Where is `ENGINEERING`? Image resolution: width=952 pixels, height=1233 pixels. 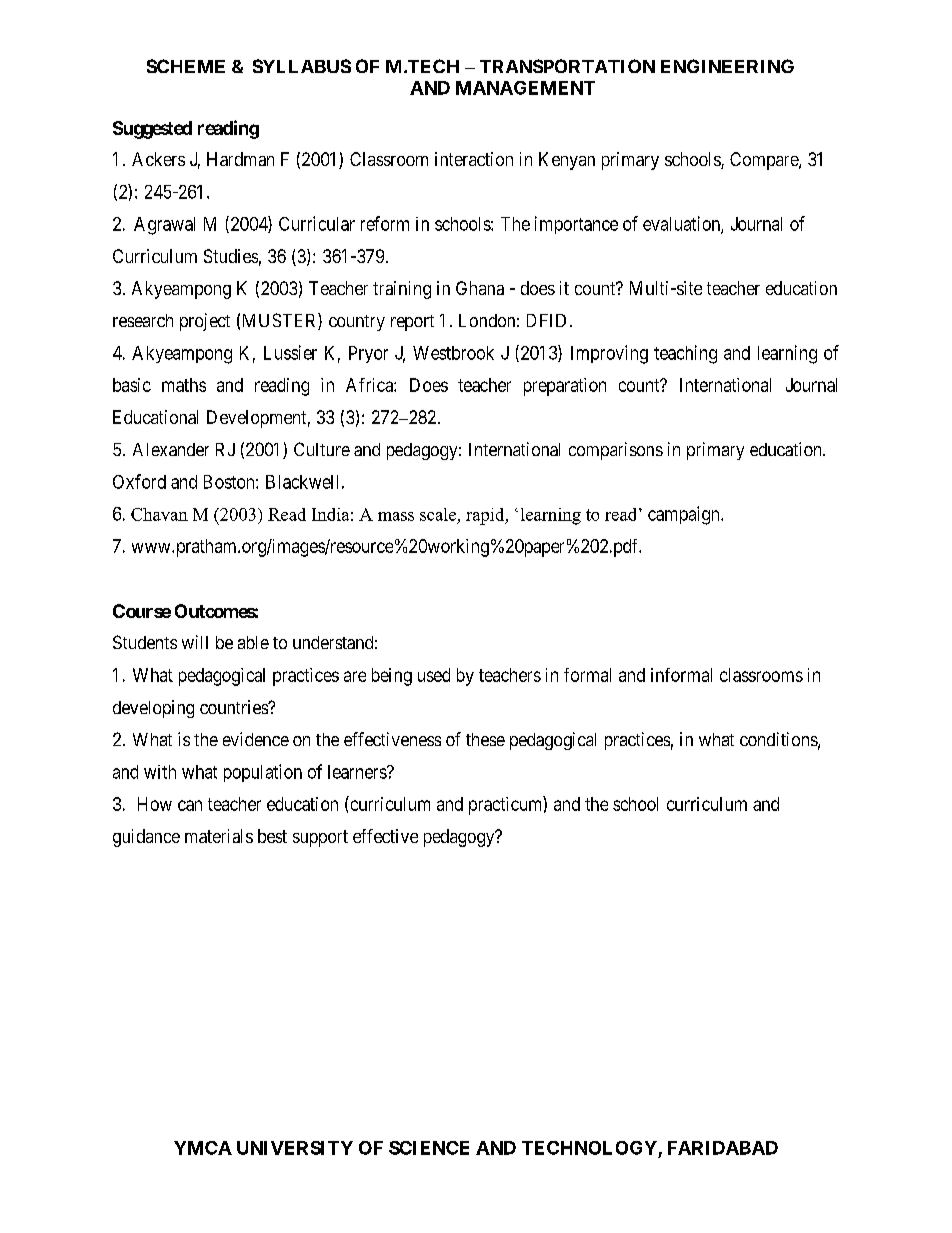
ENGINEERING is located at coordinates (727, 66).
